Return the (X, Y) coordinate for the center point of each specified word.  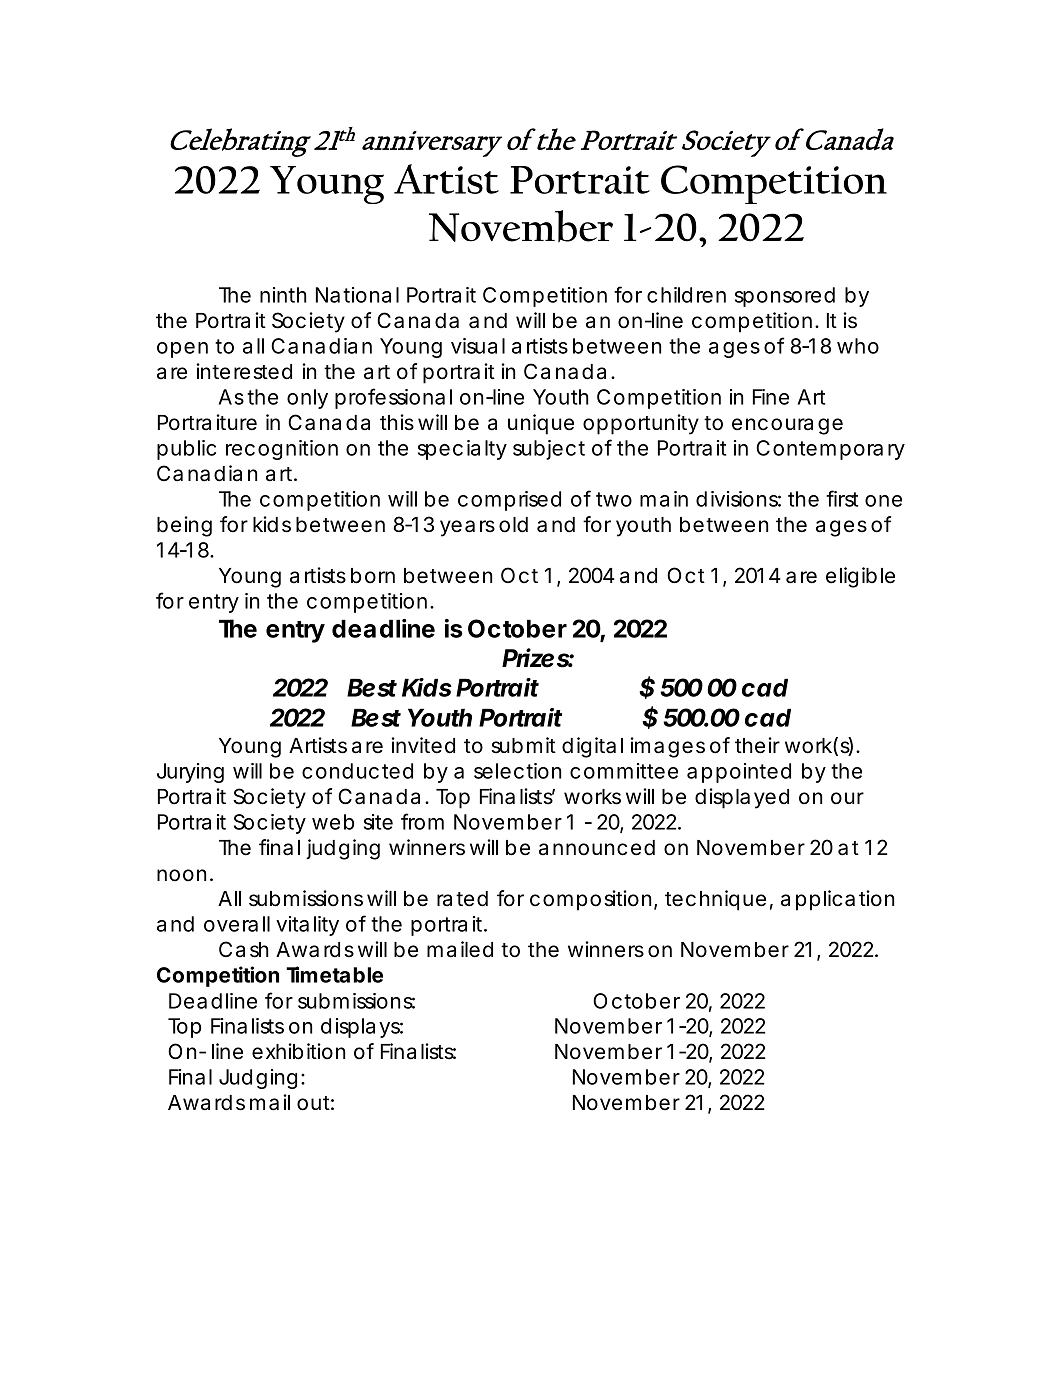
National (357, 295)
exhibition (298, 1051)
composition (590, 900)
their (757, 745)
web (333, 822)
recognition (282, 450)
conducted (357, 771)
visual (478, 346)
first (842, 498)
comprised (509, 501)
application (837, 900)
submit (523, 745)
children (686, 295)
